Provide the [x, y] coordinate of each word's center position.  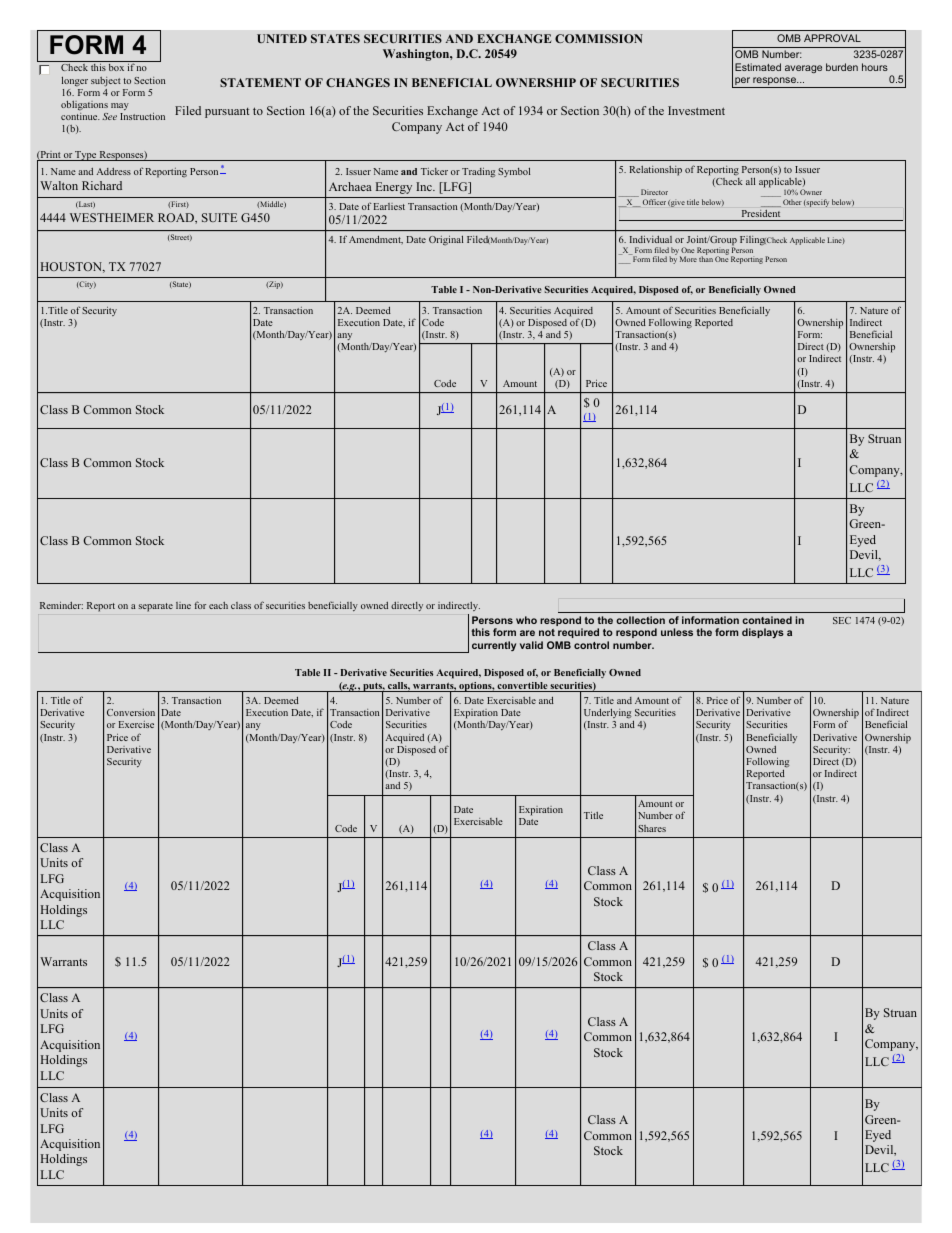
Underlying [608, 714]
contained [767, 620]
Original [446, 241]
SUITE [219, 217]
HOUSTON [72, 267]
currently [494, 646]
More [688, 259]
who [526, 620]
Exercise [136, 724]
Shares [652, 828]
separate [156, 607]
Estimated [758, 67]
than [706, 259]
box [116, 67]
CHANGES [358, 82]
